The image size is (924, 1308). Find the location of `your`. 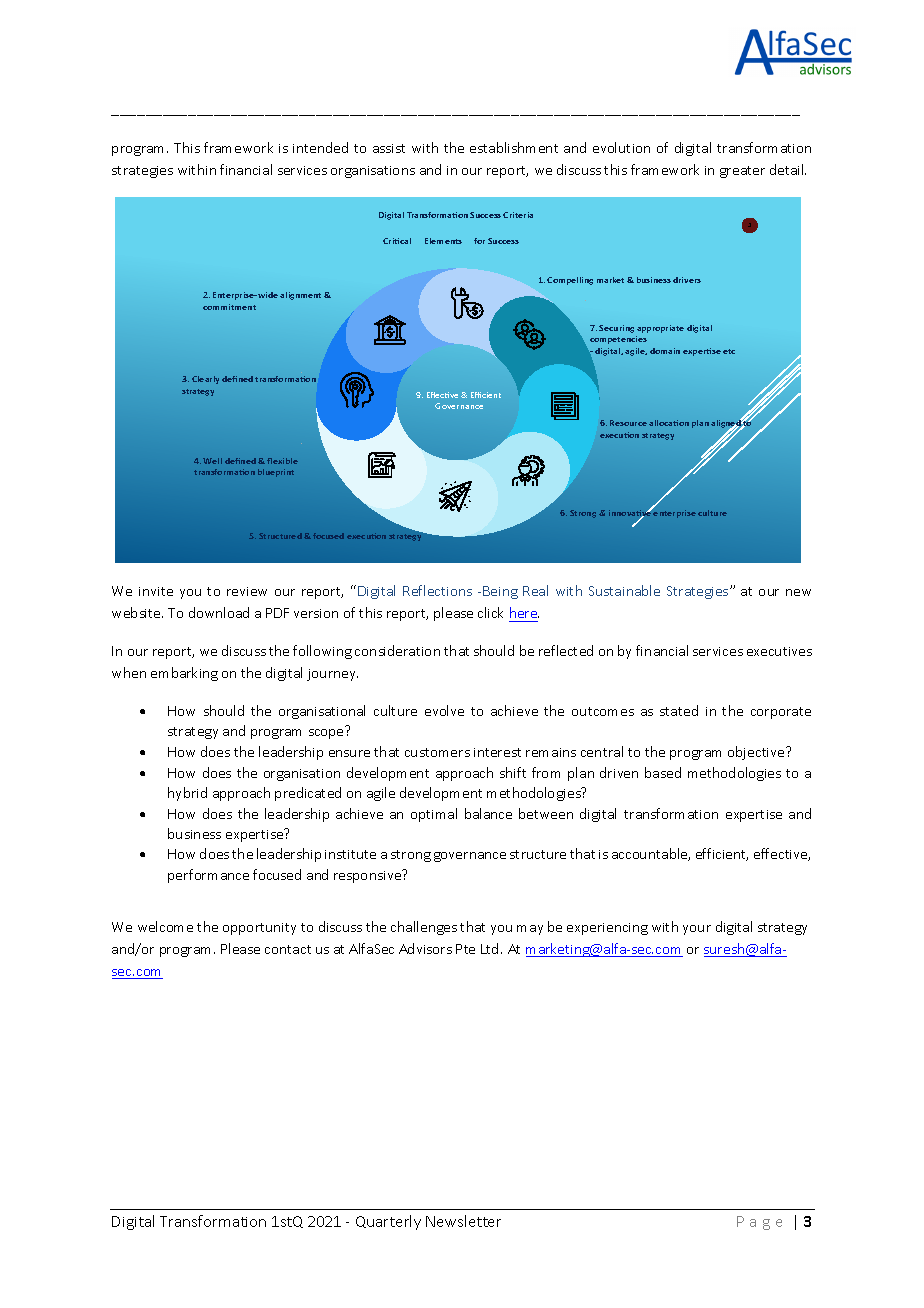

your is located at coordinates (697, 930).
